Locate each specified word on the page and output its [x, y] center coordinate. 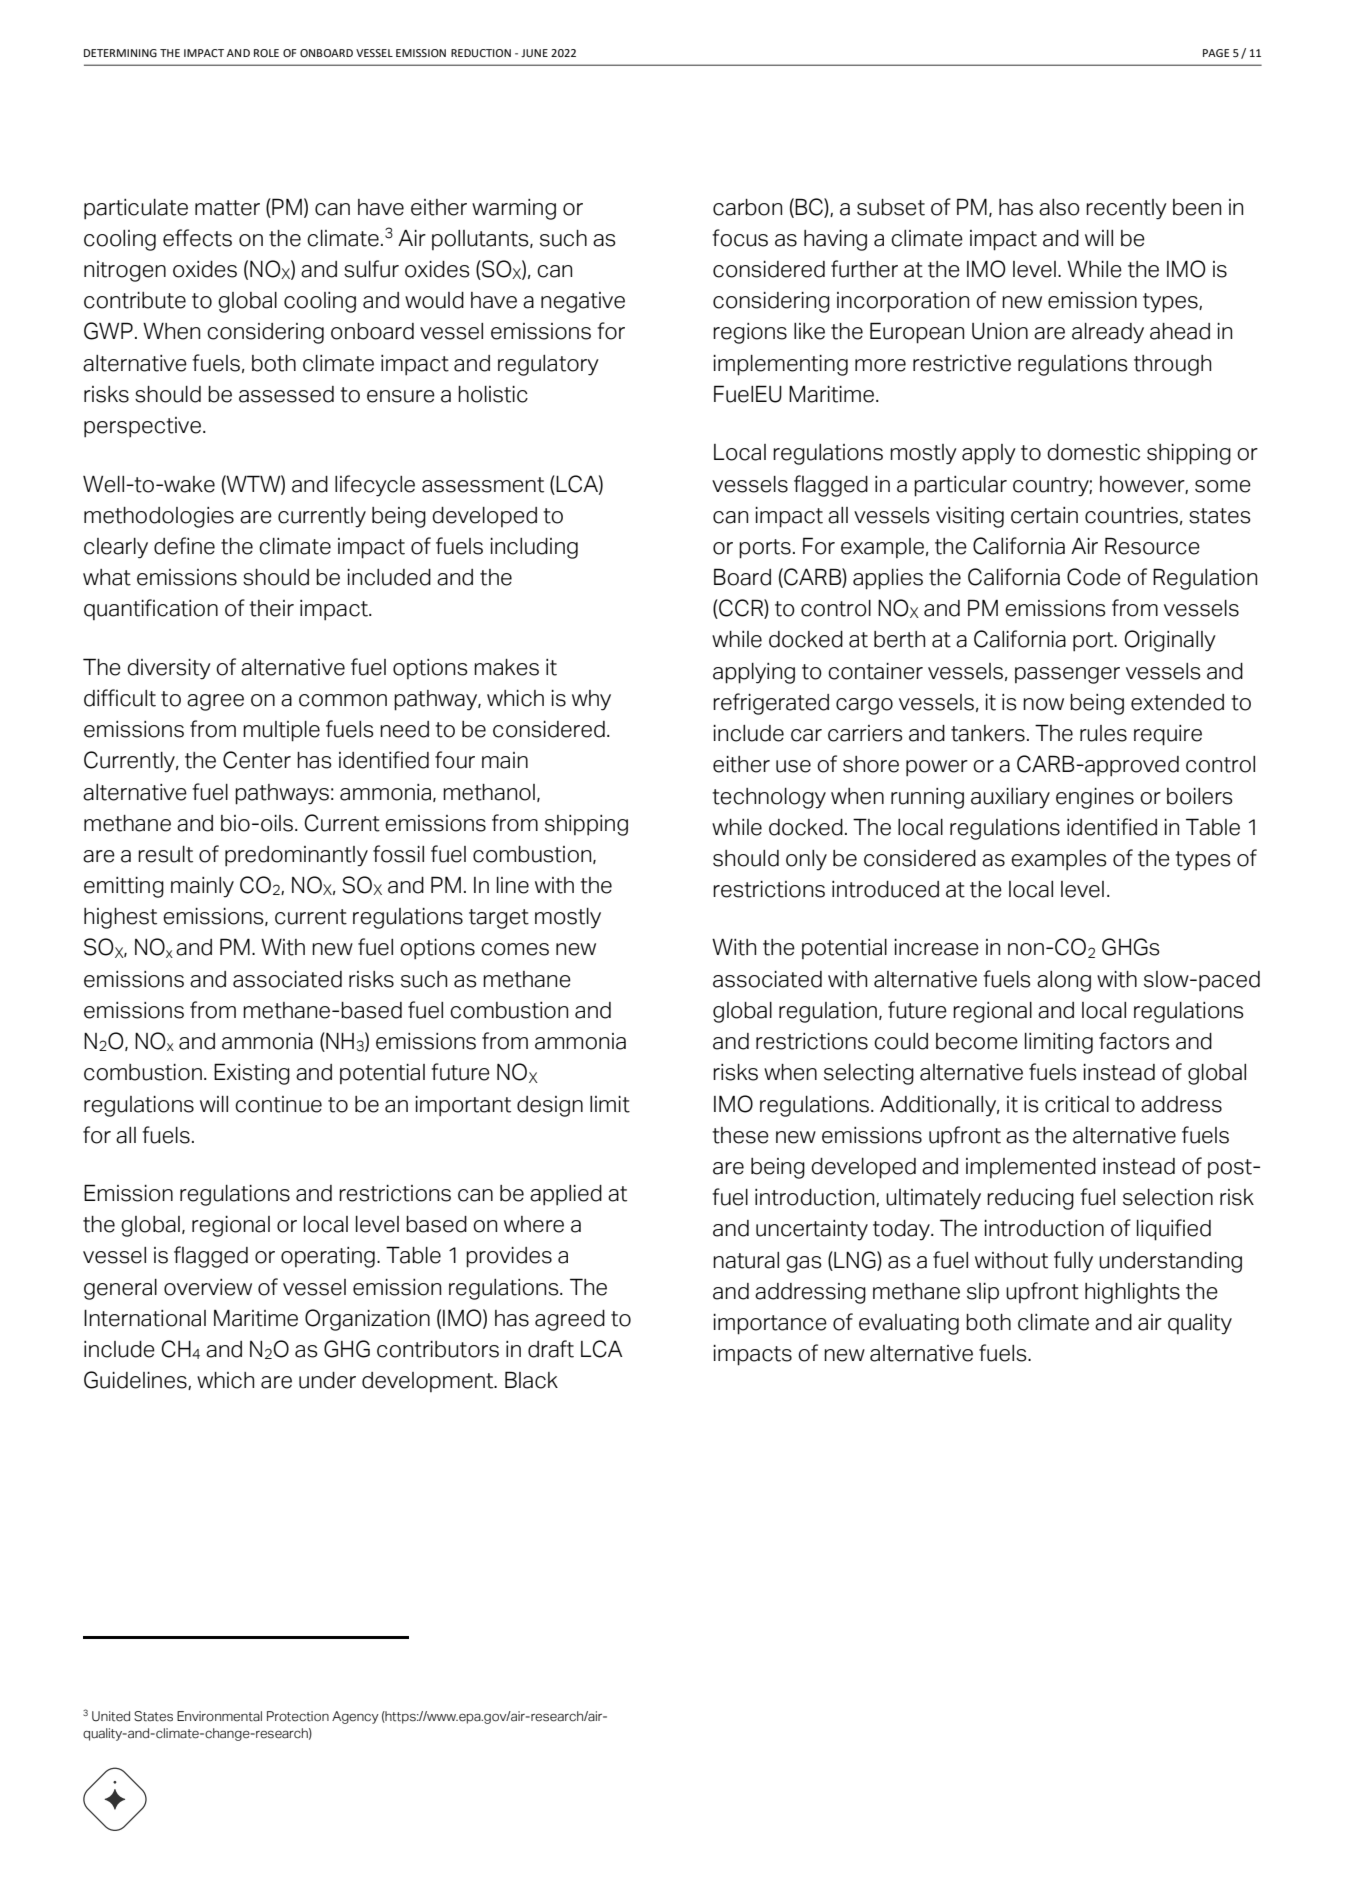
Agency [355, 1717]
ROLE [266, 53]
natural [746, 1260]
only [806, 860]
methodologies [159, 517]
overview [208, 1287]
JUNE [534, 53]
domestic [1093, 452]
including [534, 548]
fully [1073, 1262]
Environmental [219, 1716]
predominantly [296, 856]
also [1059, 207]
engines [1095, 798]
